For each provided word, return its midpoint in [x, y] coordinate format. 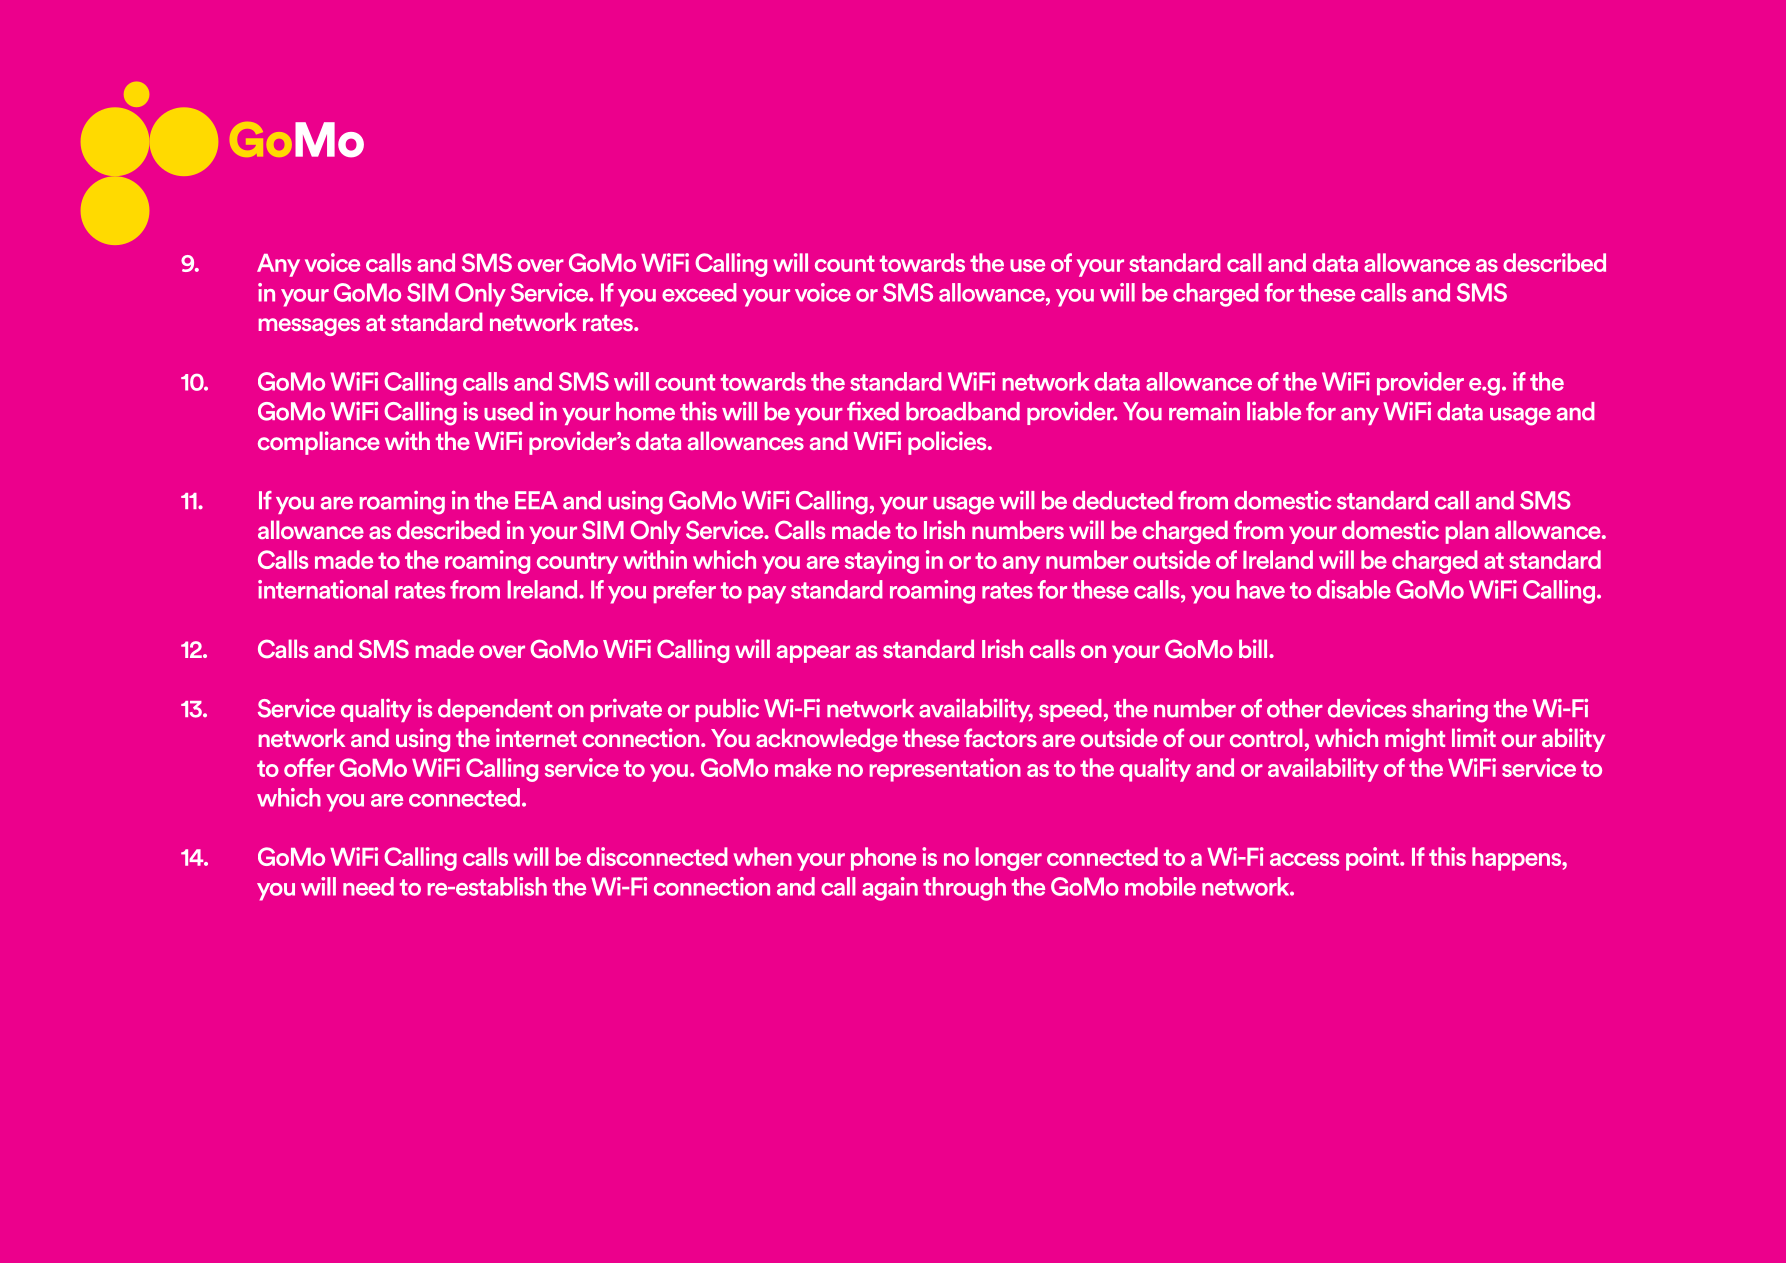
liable [1274, 411]
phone [883, 859]
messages [309, 327]
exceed [699, 292]
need [368, 886]
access [1304, 859]
